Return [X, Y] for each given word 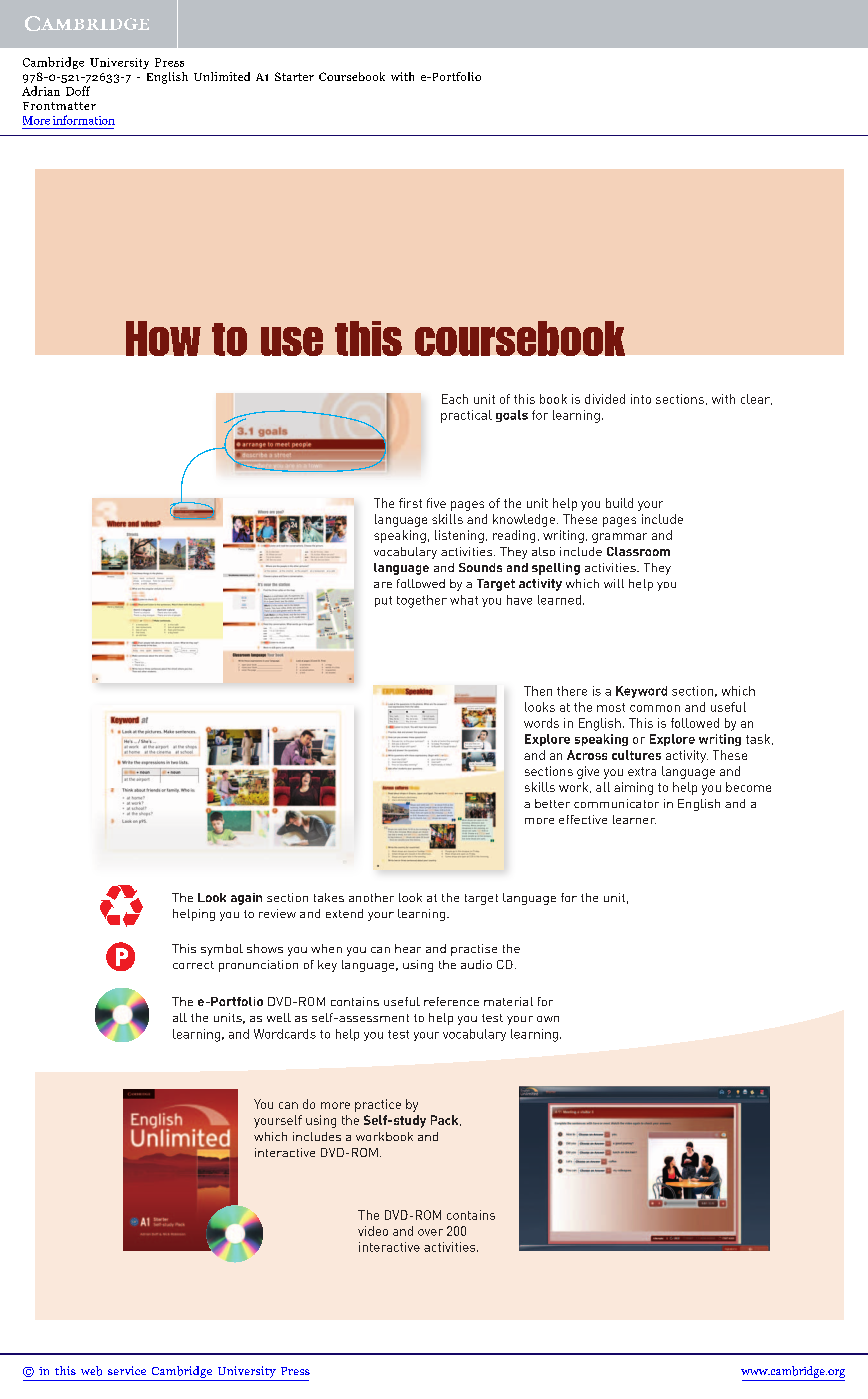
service [127, 1370]
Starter [294, 76]
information [84, 120]
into [641, 399]
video [373, 1231]
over [430, 1232]
